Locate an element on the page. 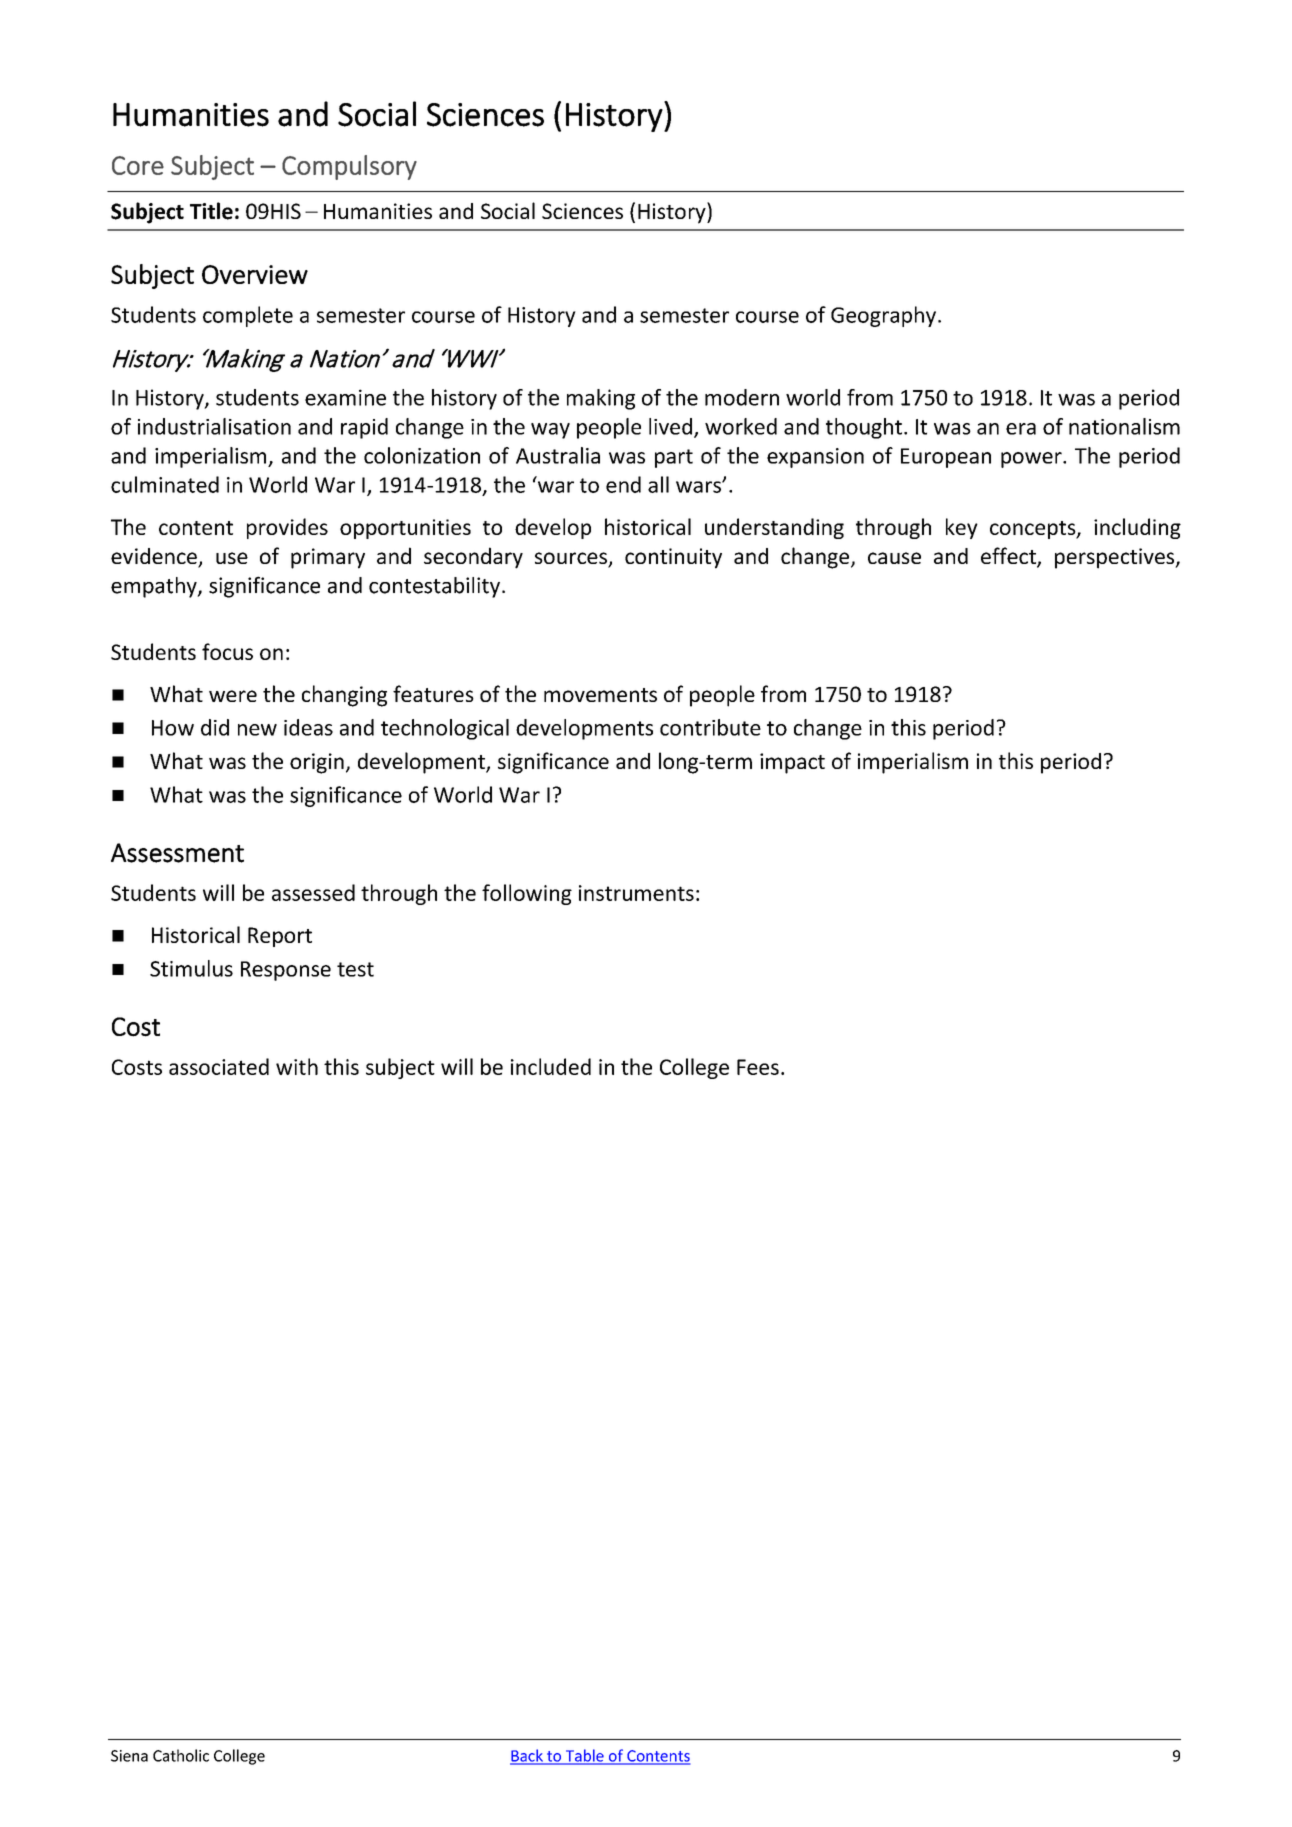 Image resolution: width=1292 pixels, height=1827 pixels. effect is located at coordinates (1009, 557).
